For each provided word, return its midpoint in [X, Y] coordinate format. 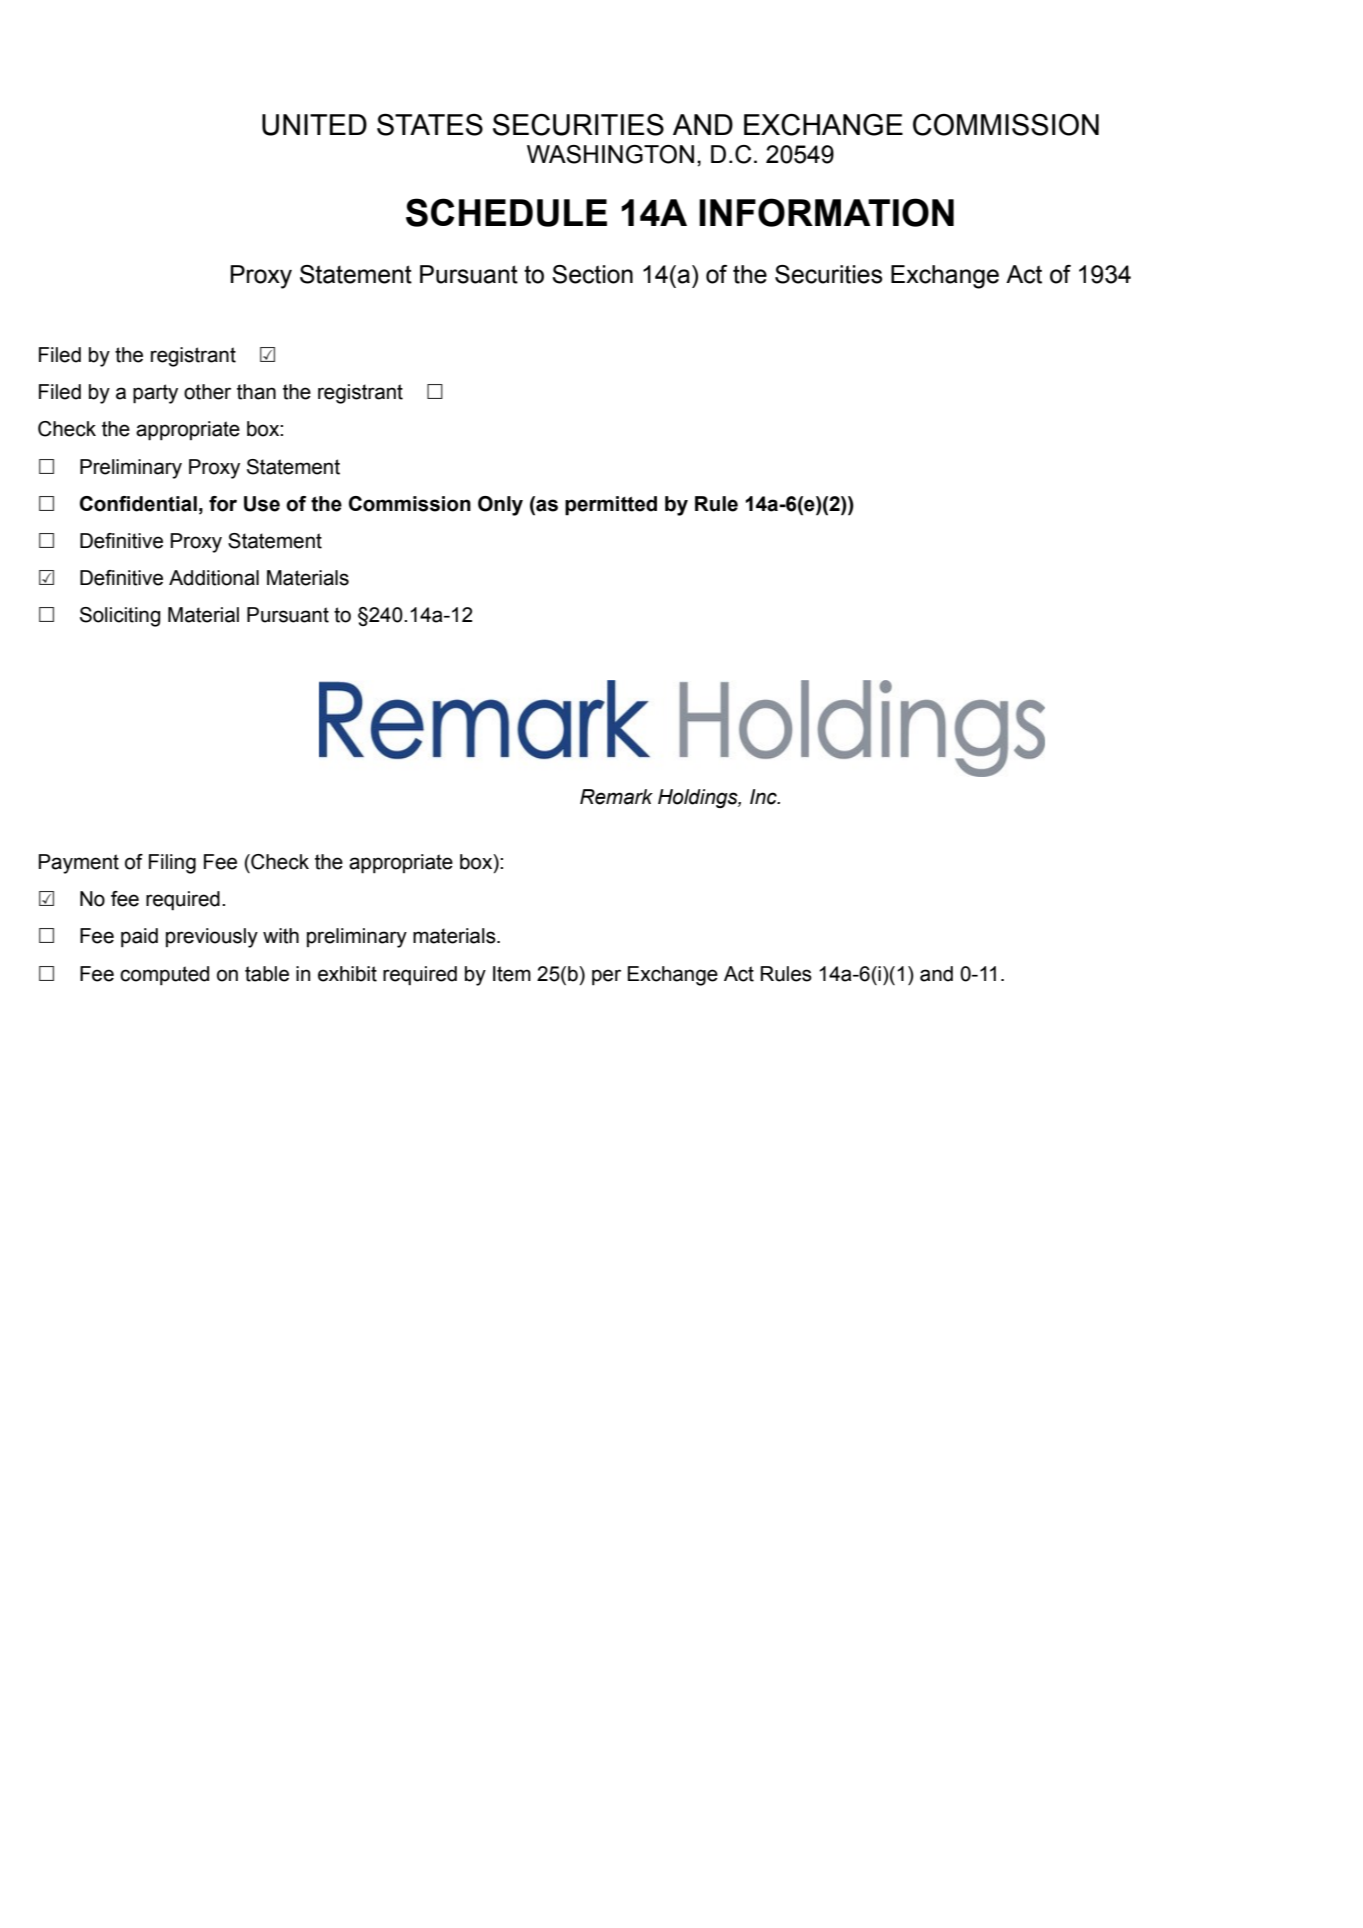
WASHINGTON [610, 154]
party [155, 394]
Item [512, 974]
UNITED [314, 125]
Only [500, 506]
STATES [430, 124]
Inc [764, 797]
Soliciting [120, 617]
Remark [616, 797]
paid [139, 938]
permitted [611, 506]
